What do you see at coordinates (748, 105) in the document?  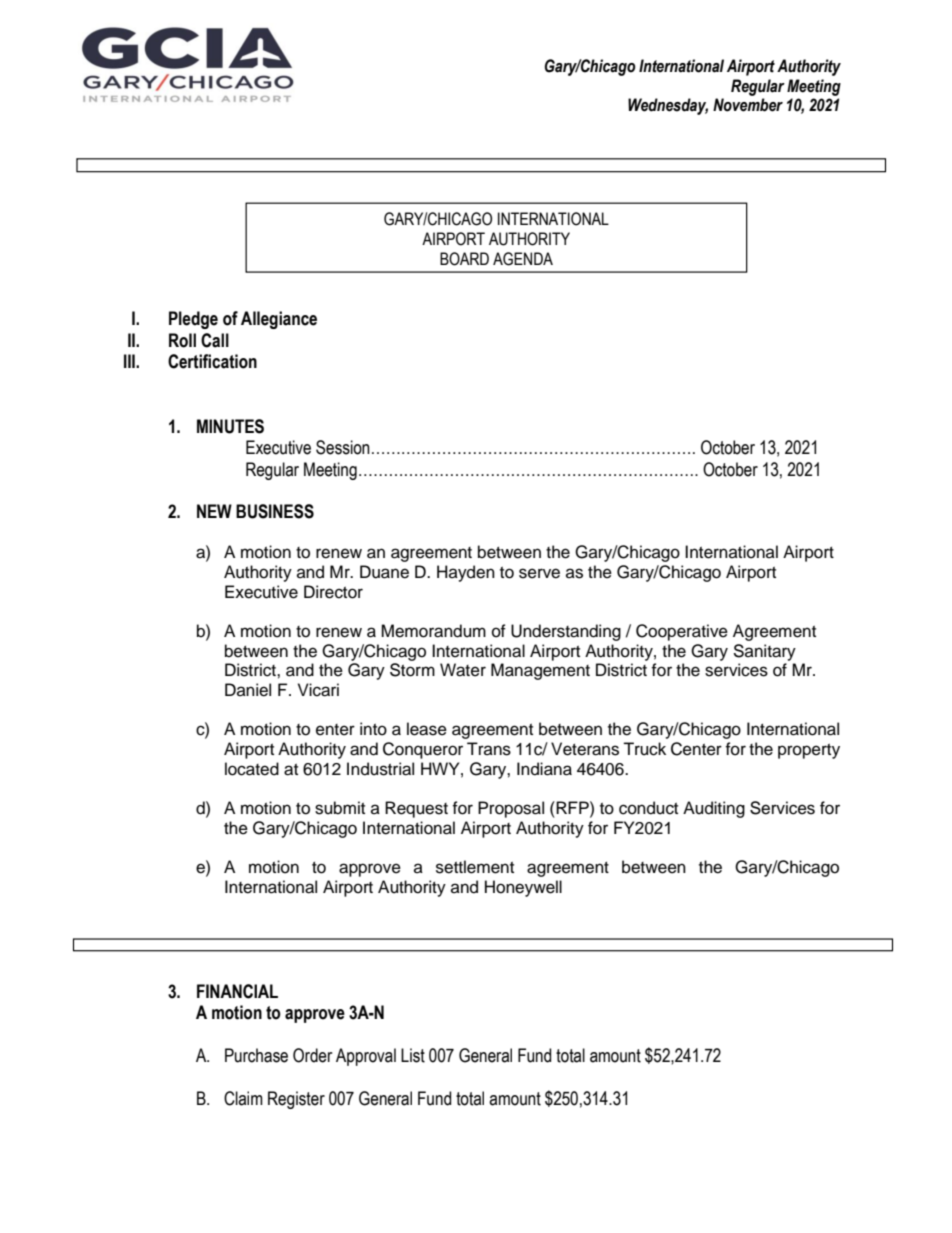 I see `November` at bounding box center [748, 105].
